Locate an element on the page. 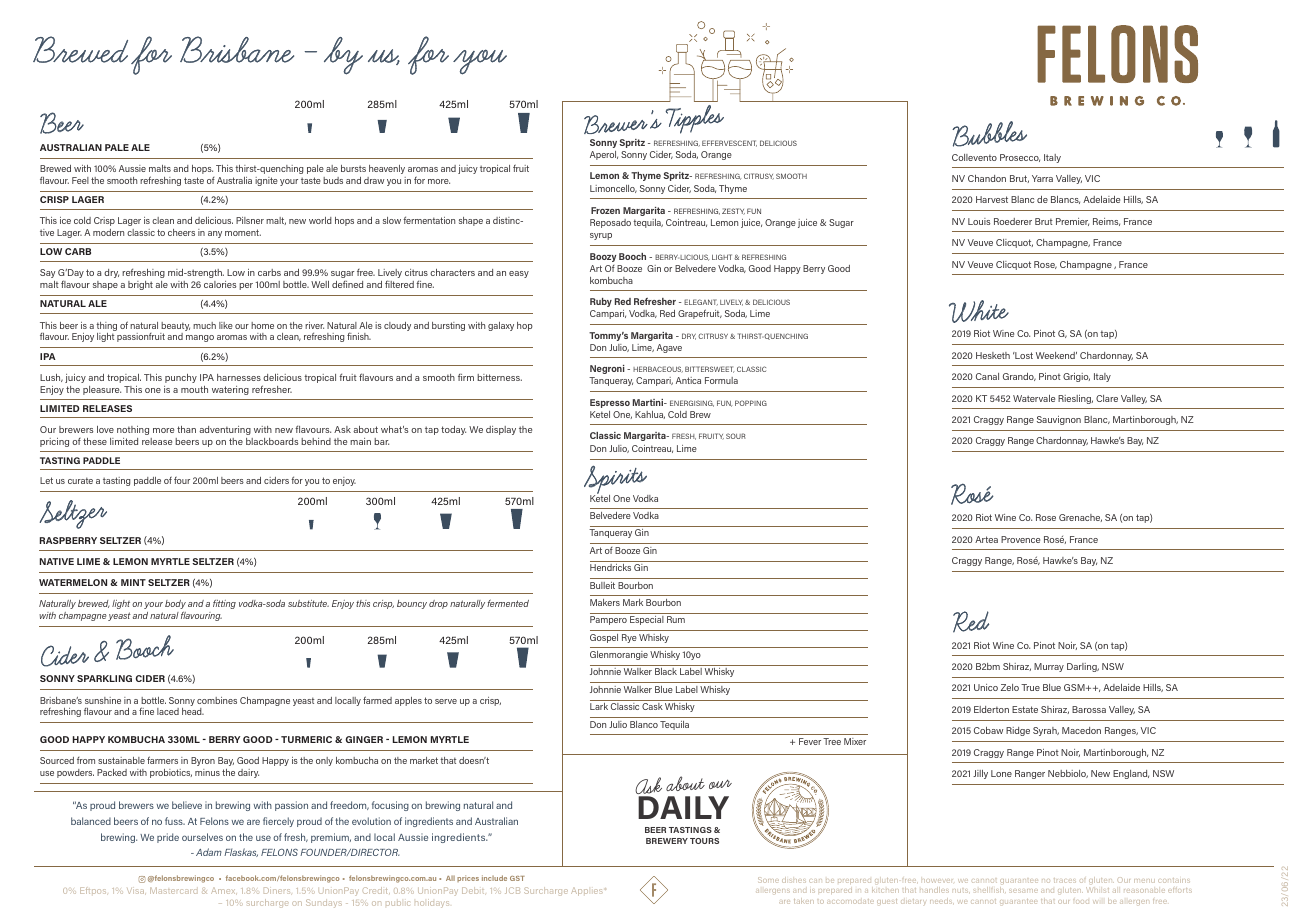  Frozen is located at coordinates (605, 210).
